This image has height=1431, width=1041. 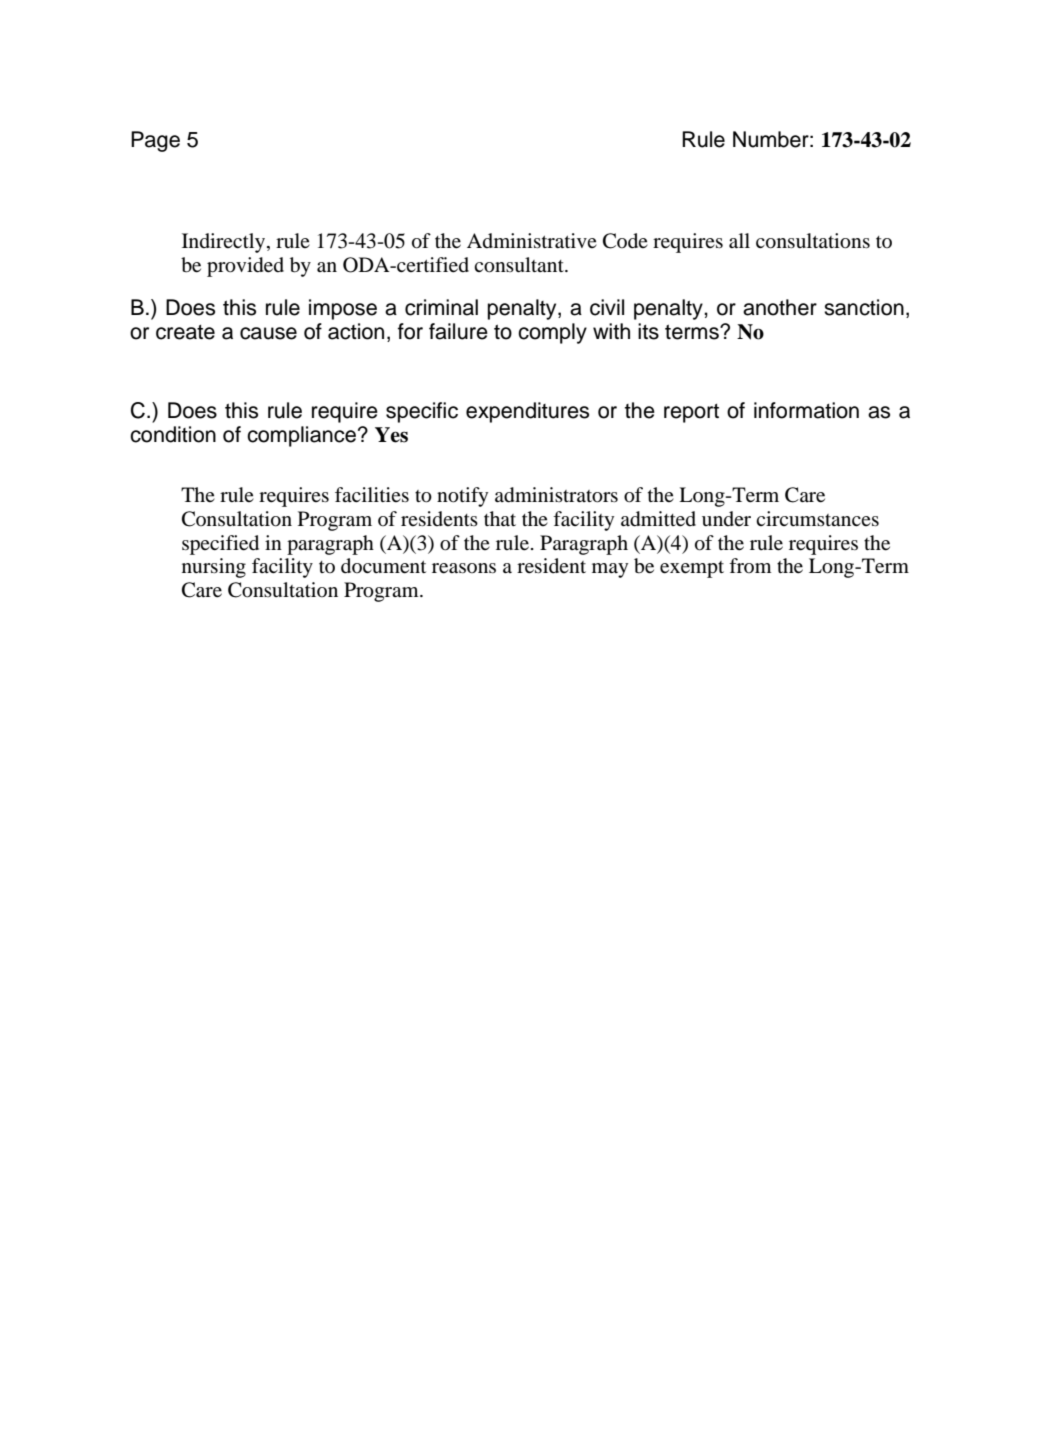 What do you see at coordinates (268, 333) in the image?
I see `cause` at bounding box center [268, 333].
